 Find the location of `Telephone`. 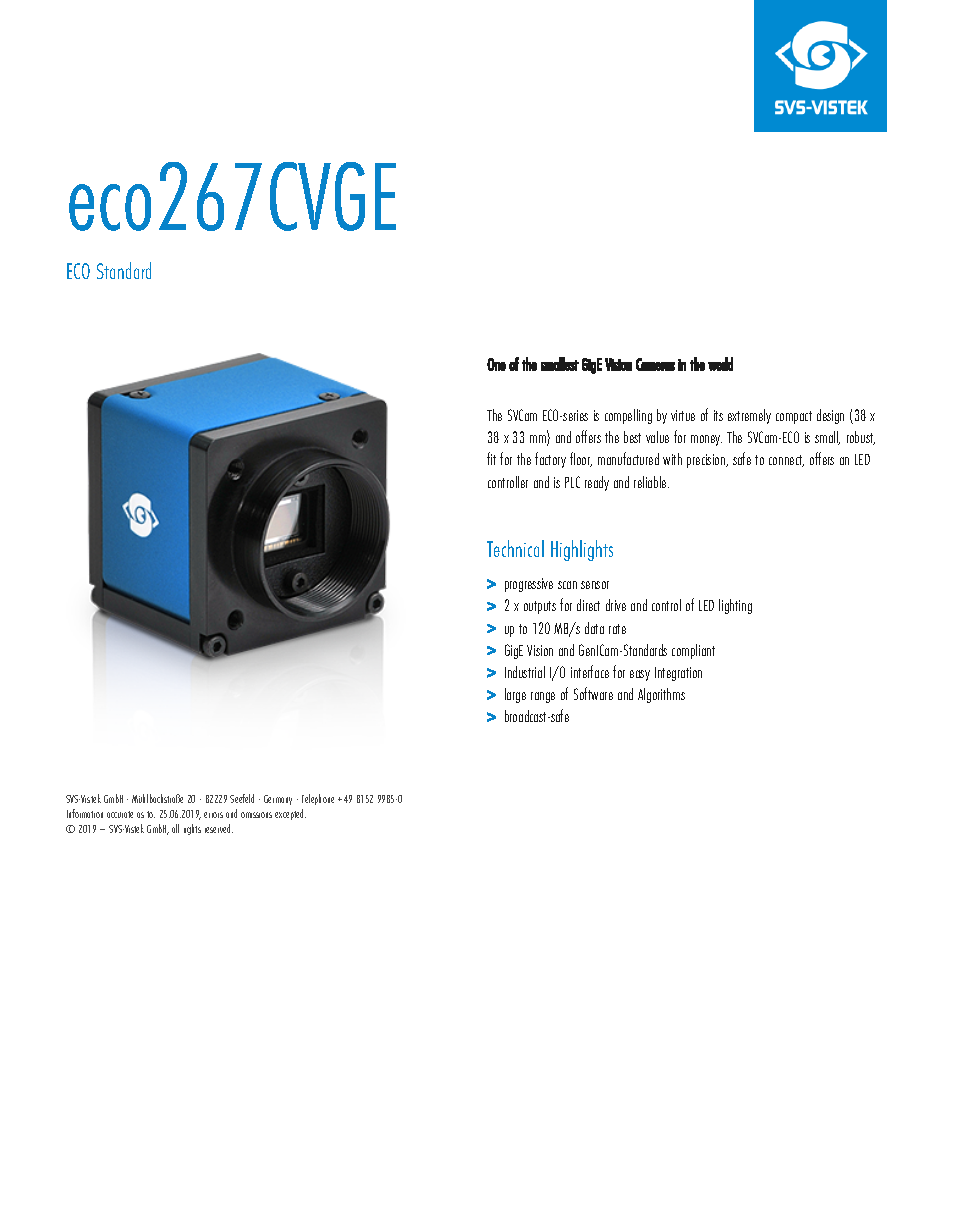

Telephone is located at coordinates (318, 799).
